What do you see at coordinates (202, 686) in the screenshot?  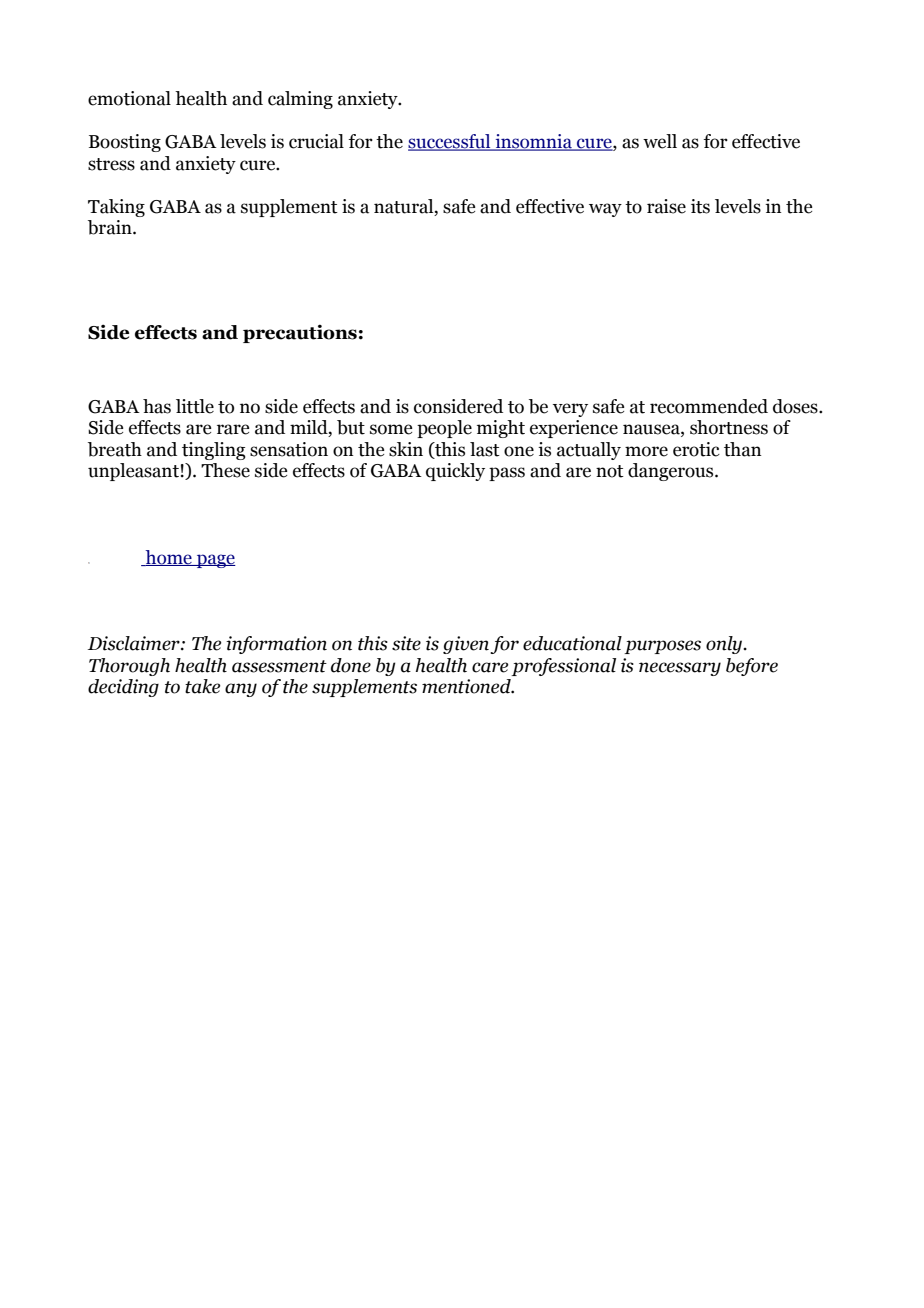 I see `take` at bounding box center [202, 686].
